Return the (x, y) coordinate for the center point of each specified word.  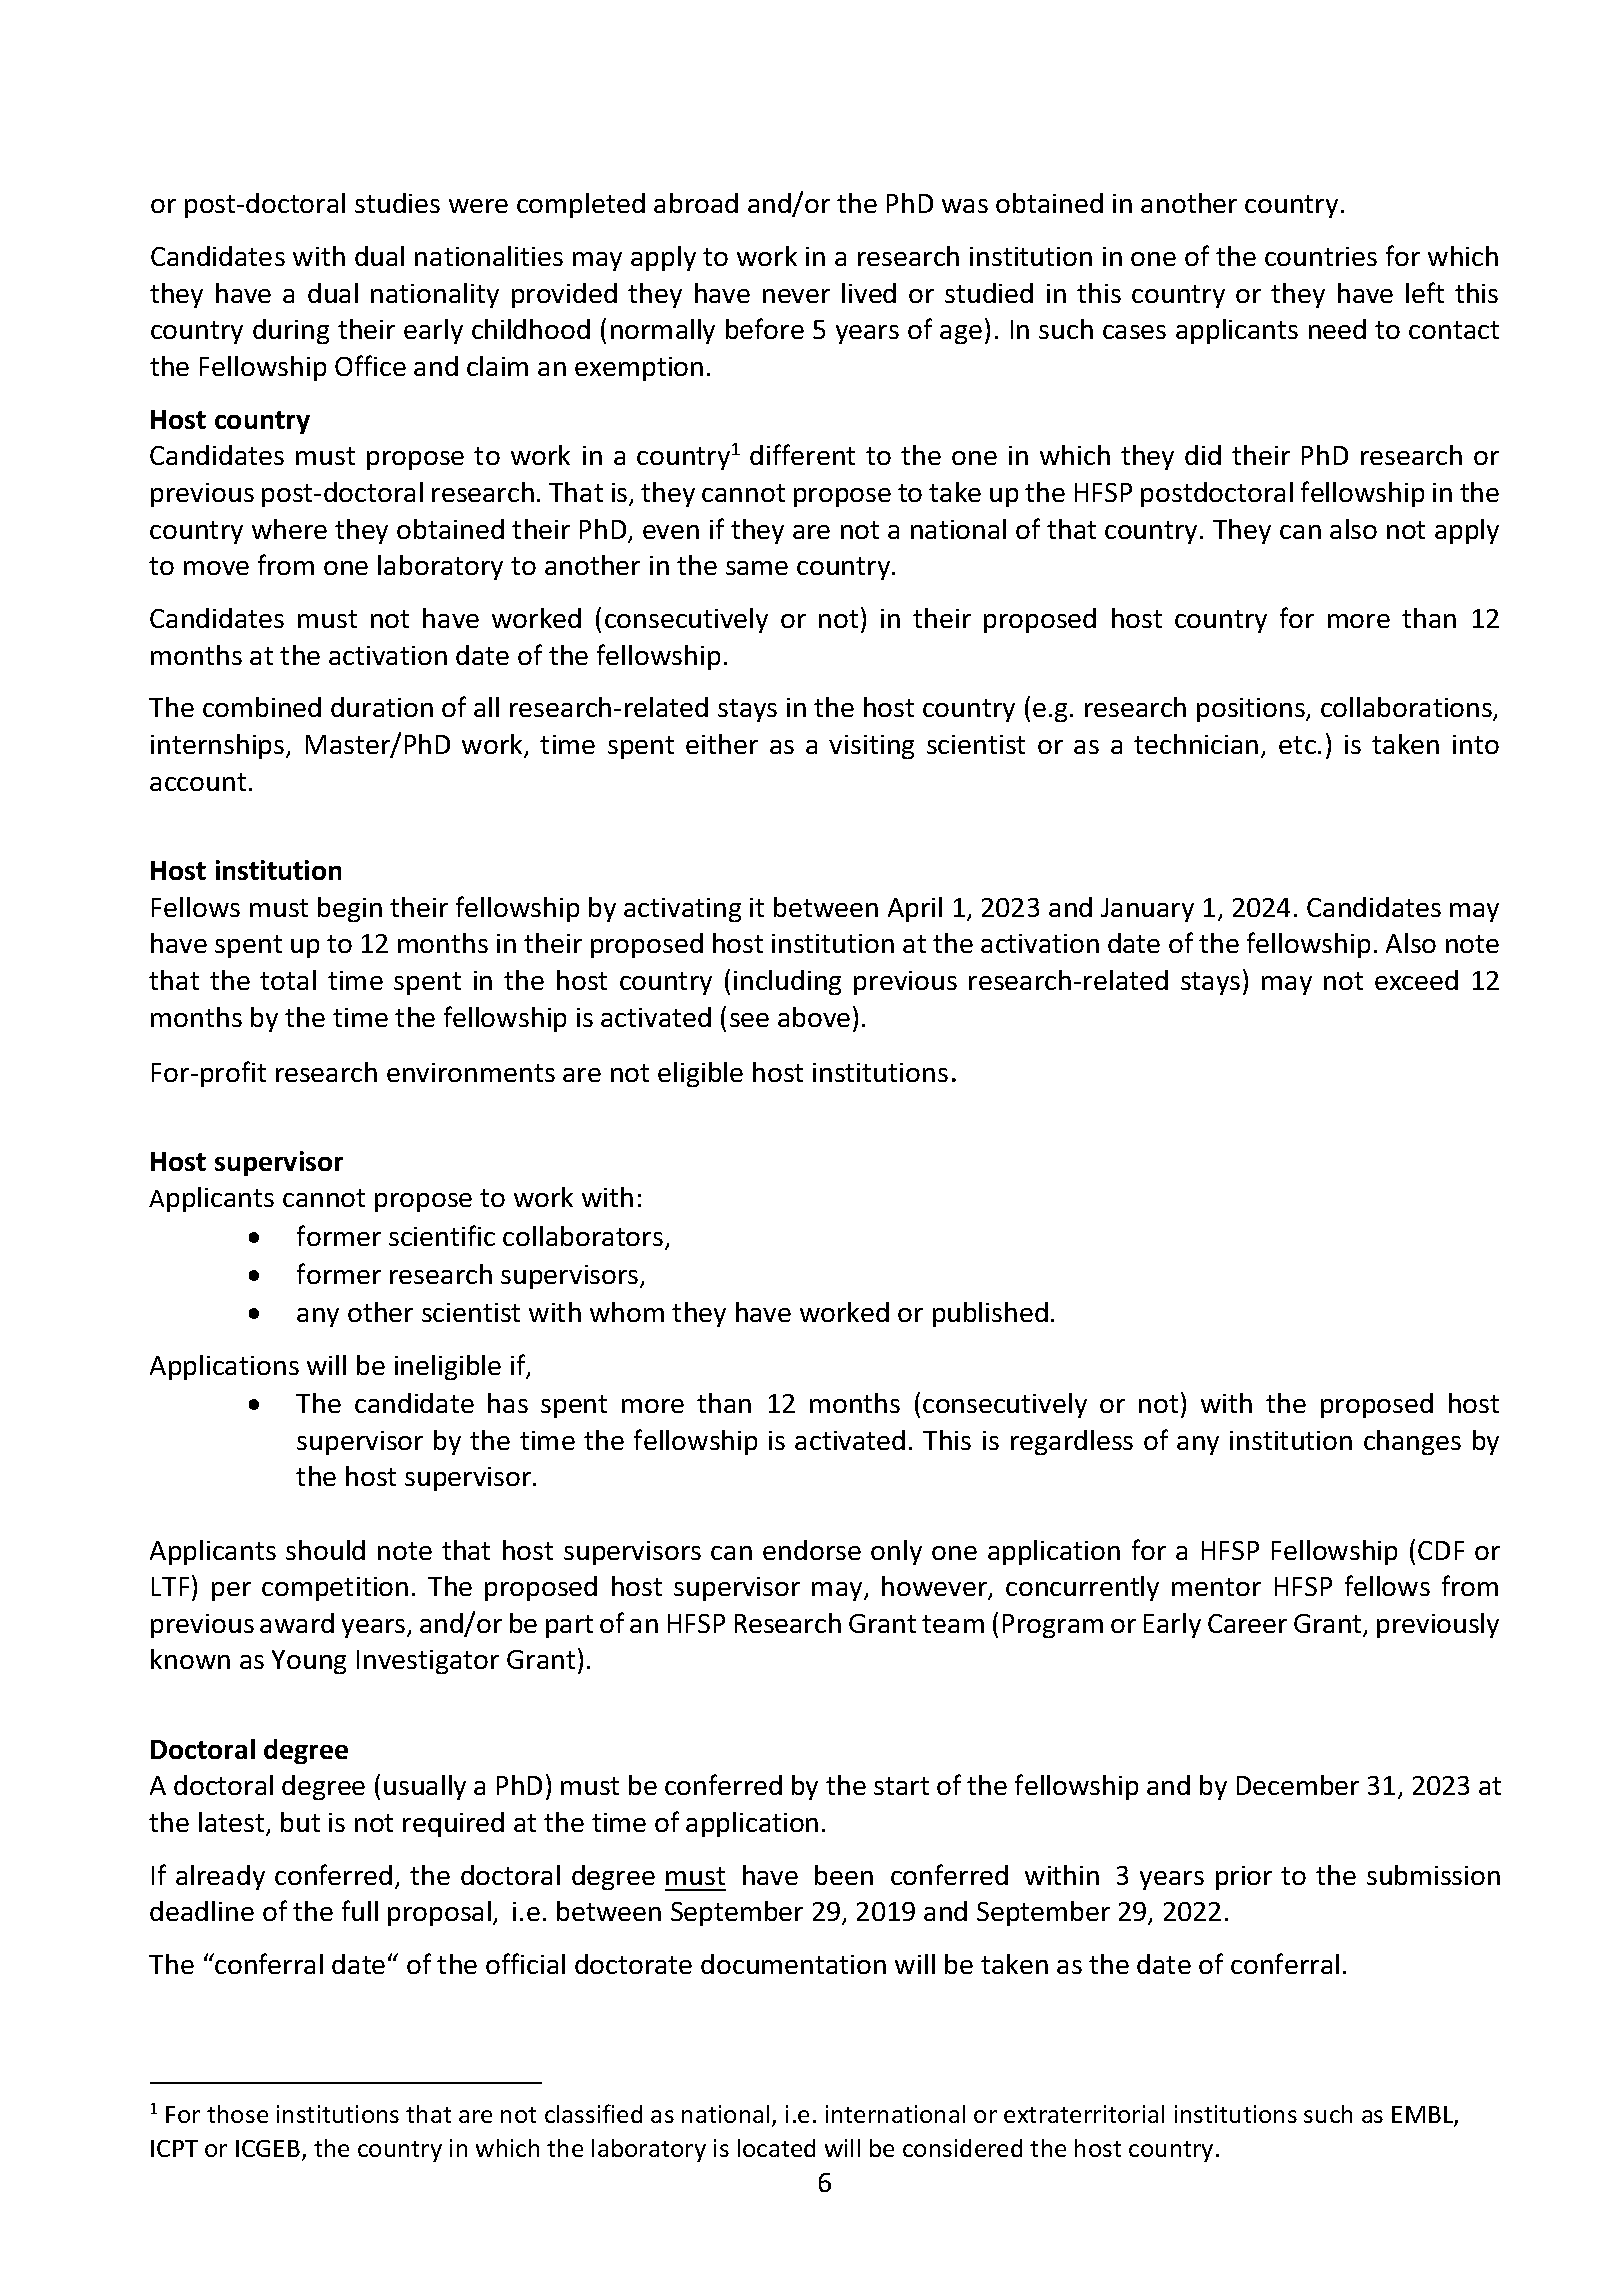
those (237, 2114)
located (776, 2148)
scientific (442, 1235)
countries (1321, 256)
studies (397, 203)
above (814, 1017)
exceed (1416, 980)
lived (869, 293)
